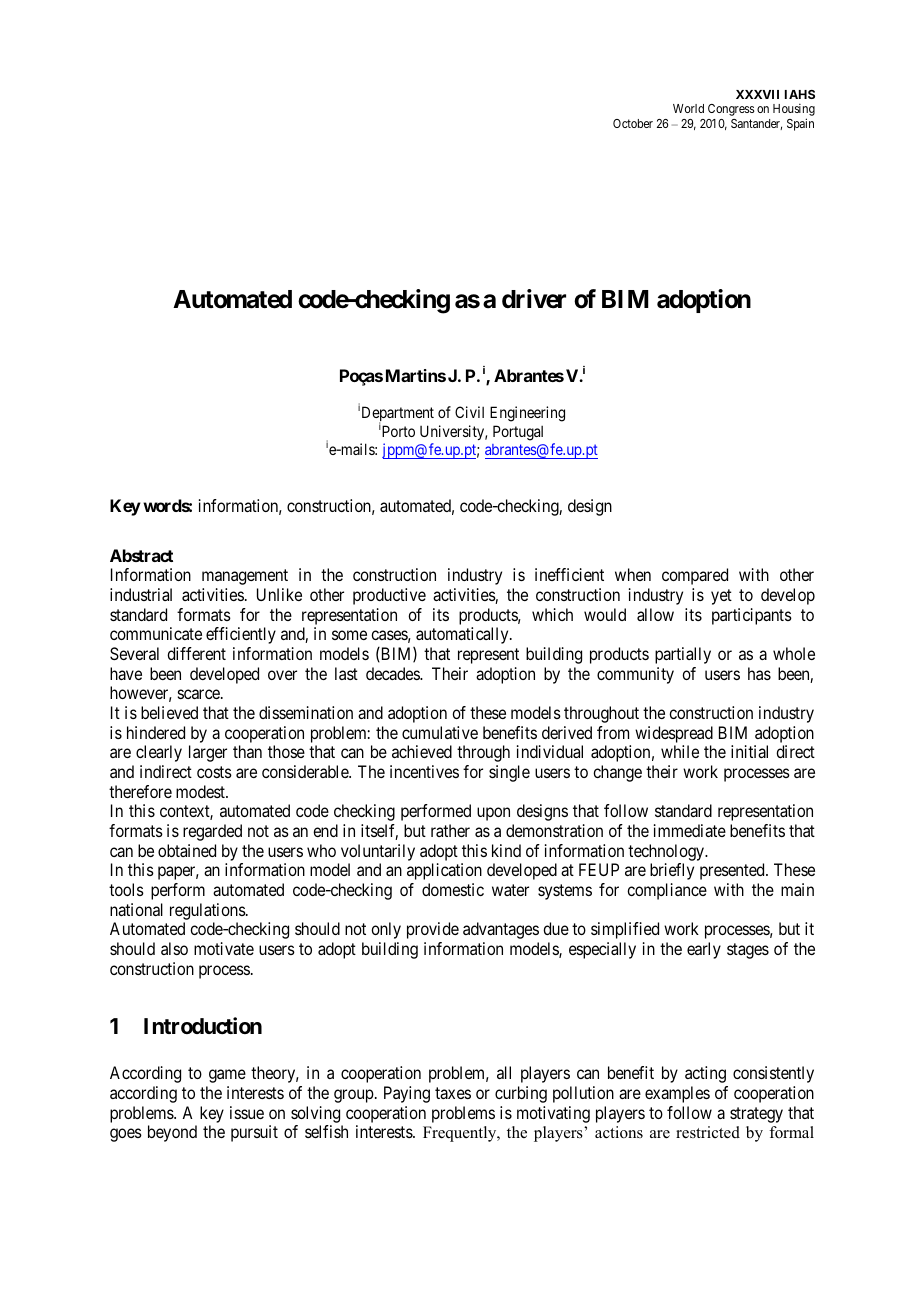  Describe the element at coordinates (534, 299) in the screenshot. I see `driver` at that location.
